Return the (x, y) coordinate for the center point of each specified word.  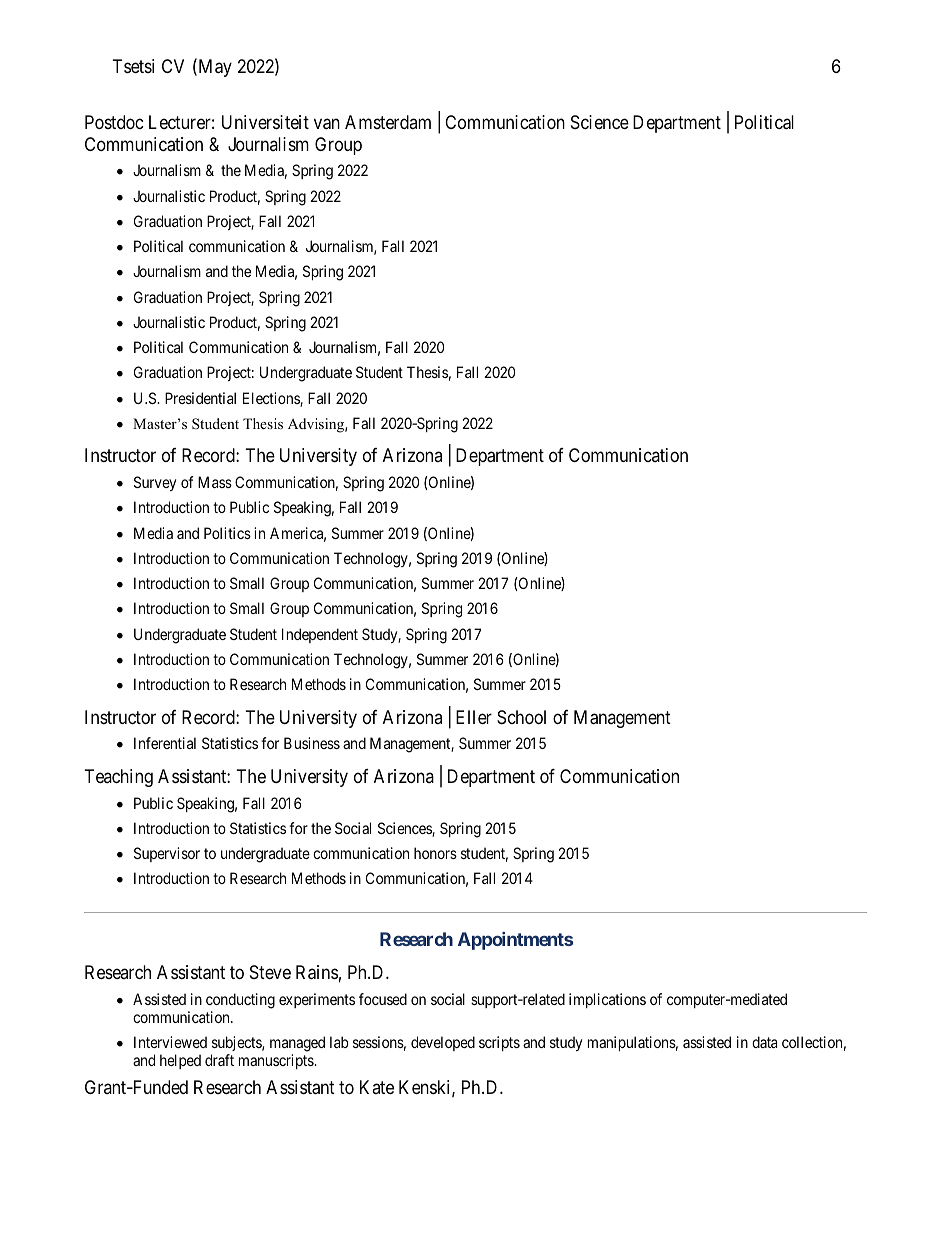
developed (443, 1043)
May (214, 68)
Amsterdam (388, 122)
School (521, 717)
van (327, 124)
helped (180, 1061)
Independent (320, 635)
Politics (227, 533)
